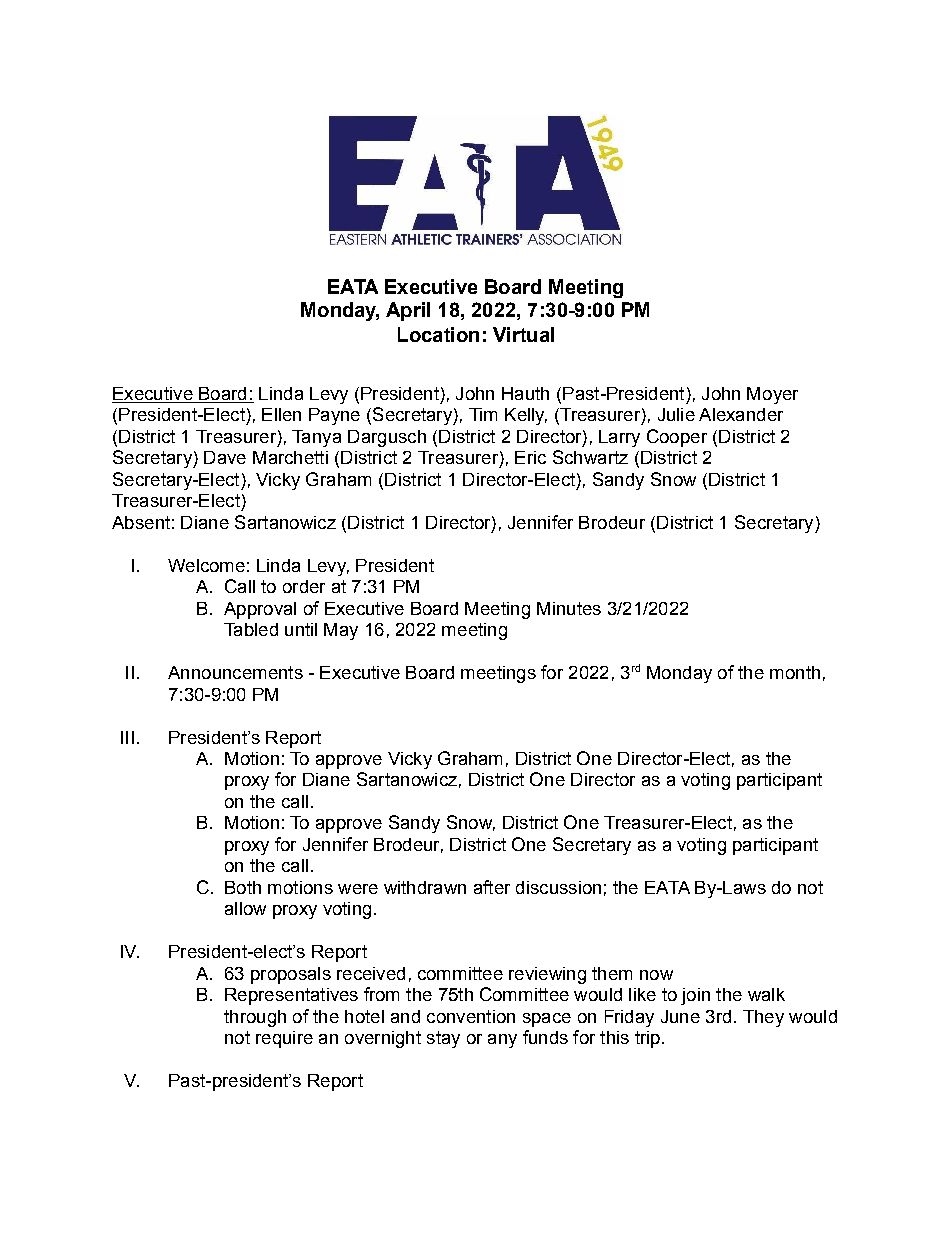 Image resolution: width=952 pixels, height=1233 pixels. Describe the element at coordinates (530, 457) in the screenshot. I see `Eric` at that location.
